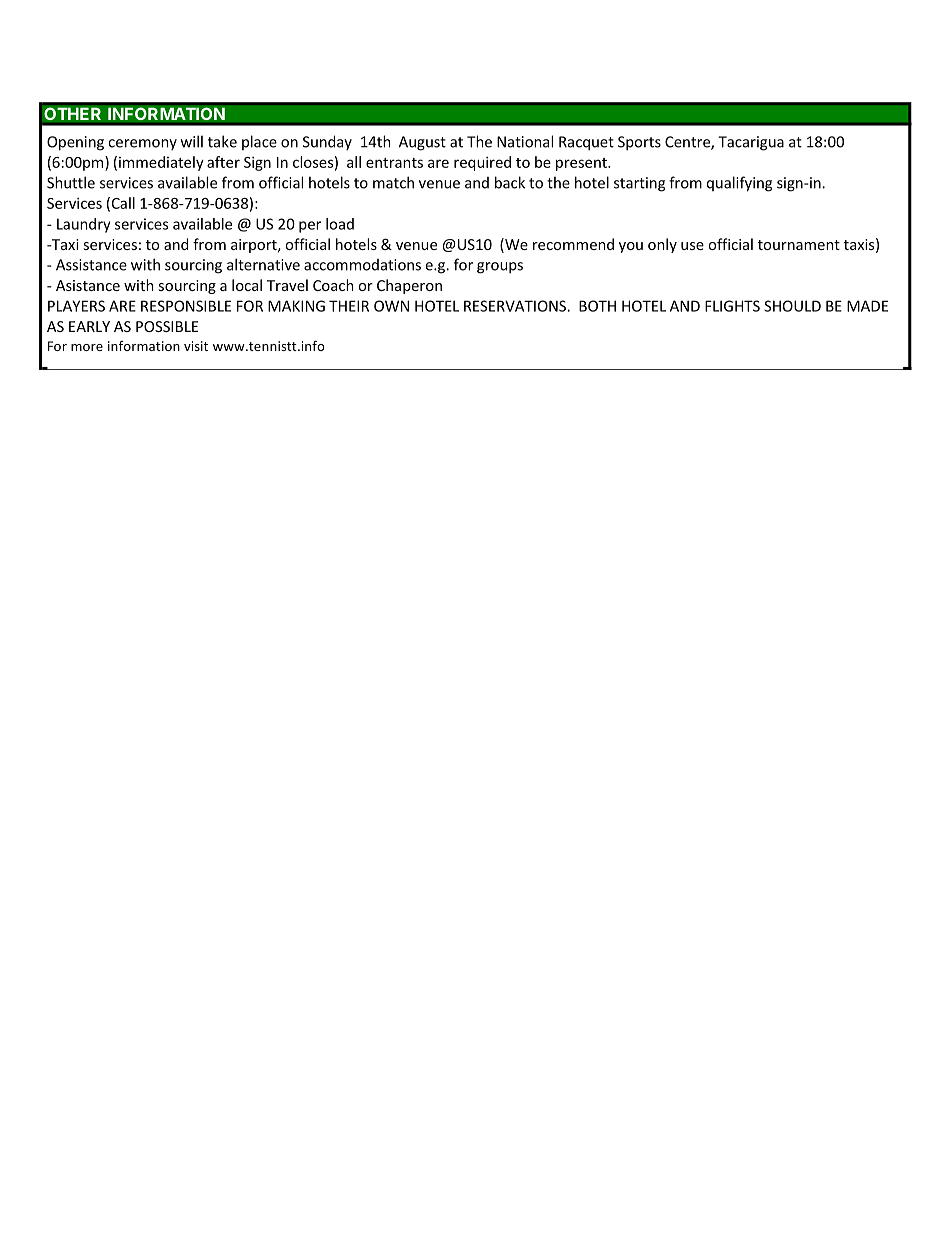  What do you see at coordinates (525, 141) in the page?
I see `National` at bounding box center [525, 141].
